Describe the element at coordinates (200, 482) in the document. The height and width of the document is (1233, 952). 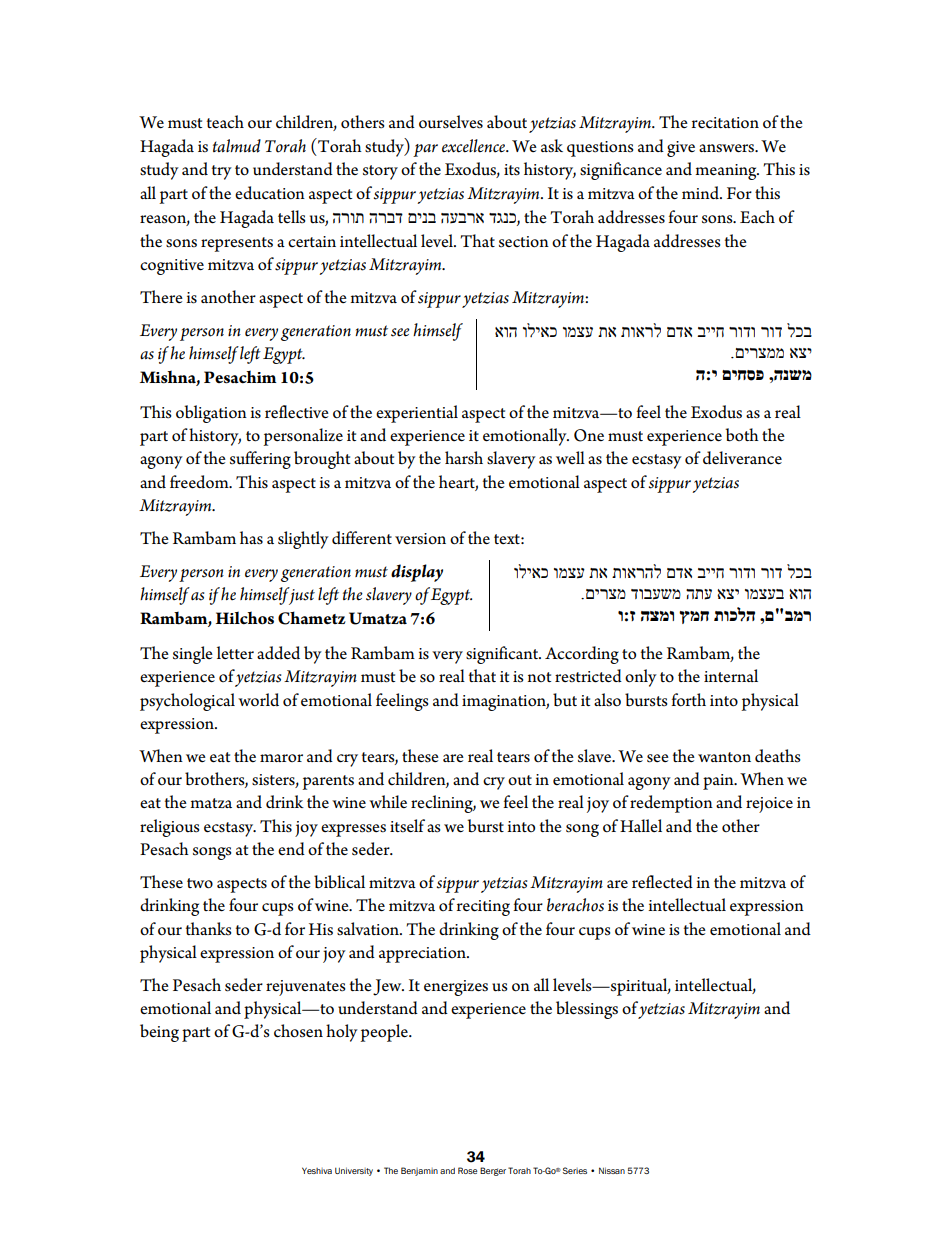
I see `freedom` at that location.
